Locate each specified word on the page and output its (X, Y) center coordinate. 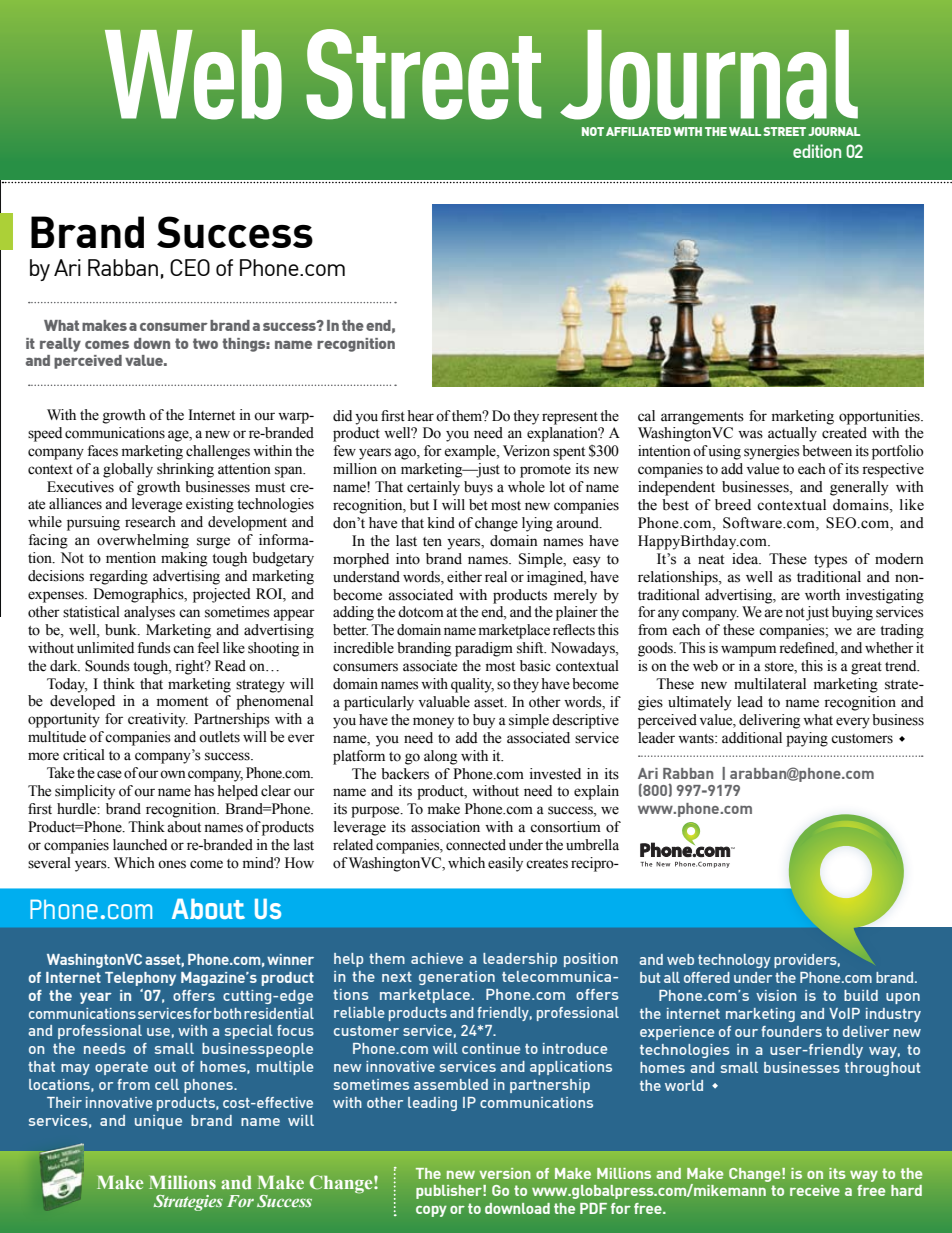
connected (476, 845)
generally (859, 488)
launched (140, 845)
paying (807, 739)
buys (478, 488)
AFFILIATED (638, 131)
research (150, 522)
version (505, 1173)
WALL (745, 131)
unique (158, 1122)
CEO (190, 267)
